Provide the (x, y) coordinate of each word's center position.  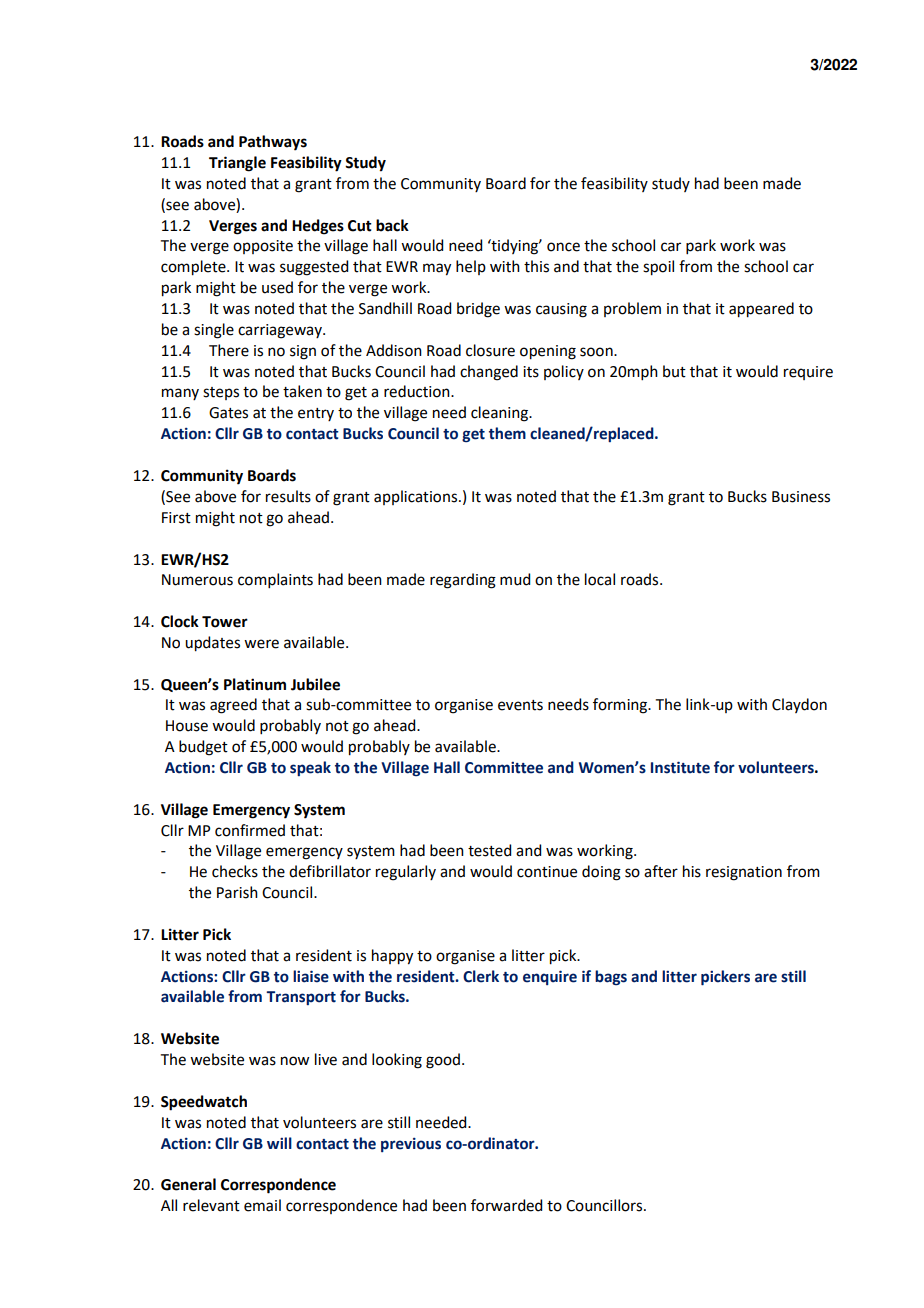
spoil (658, 268)
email (262, 1205)
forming (621, 706)
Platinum (255, 684)
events (520, 705)
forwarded (506, 1205)
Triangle (237, 164)
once (563, 247)
